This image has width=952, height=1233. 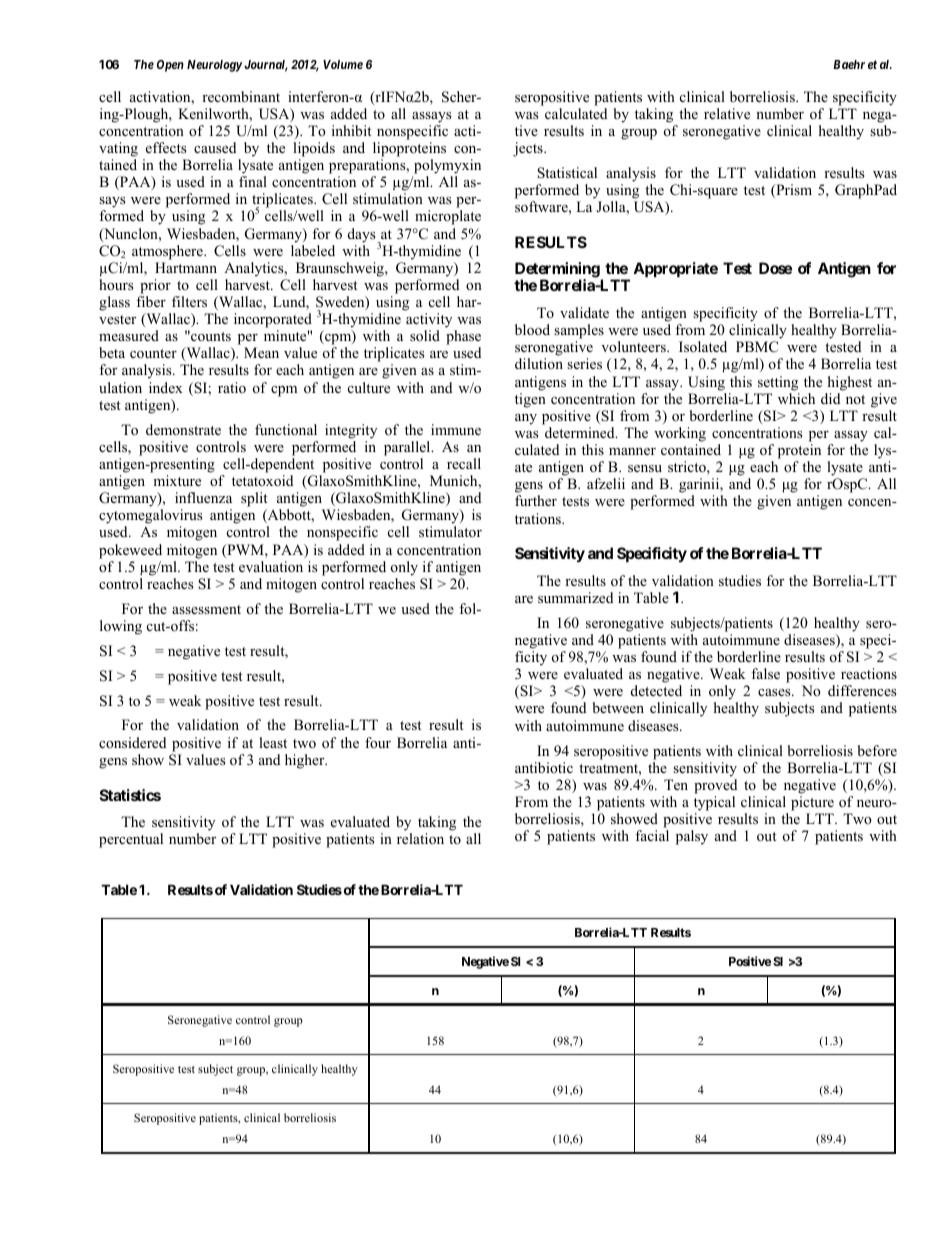 I want to click on false, so click(x=765, y=673).
